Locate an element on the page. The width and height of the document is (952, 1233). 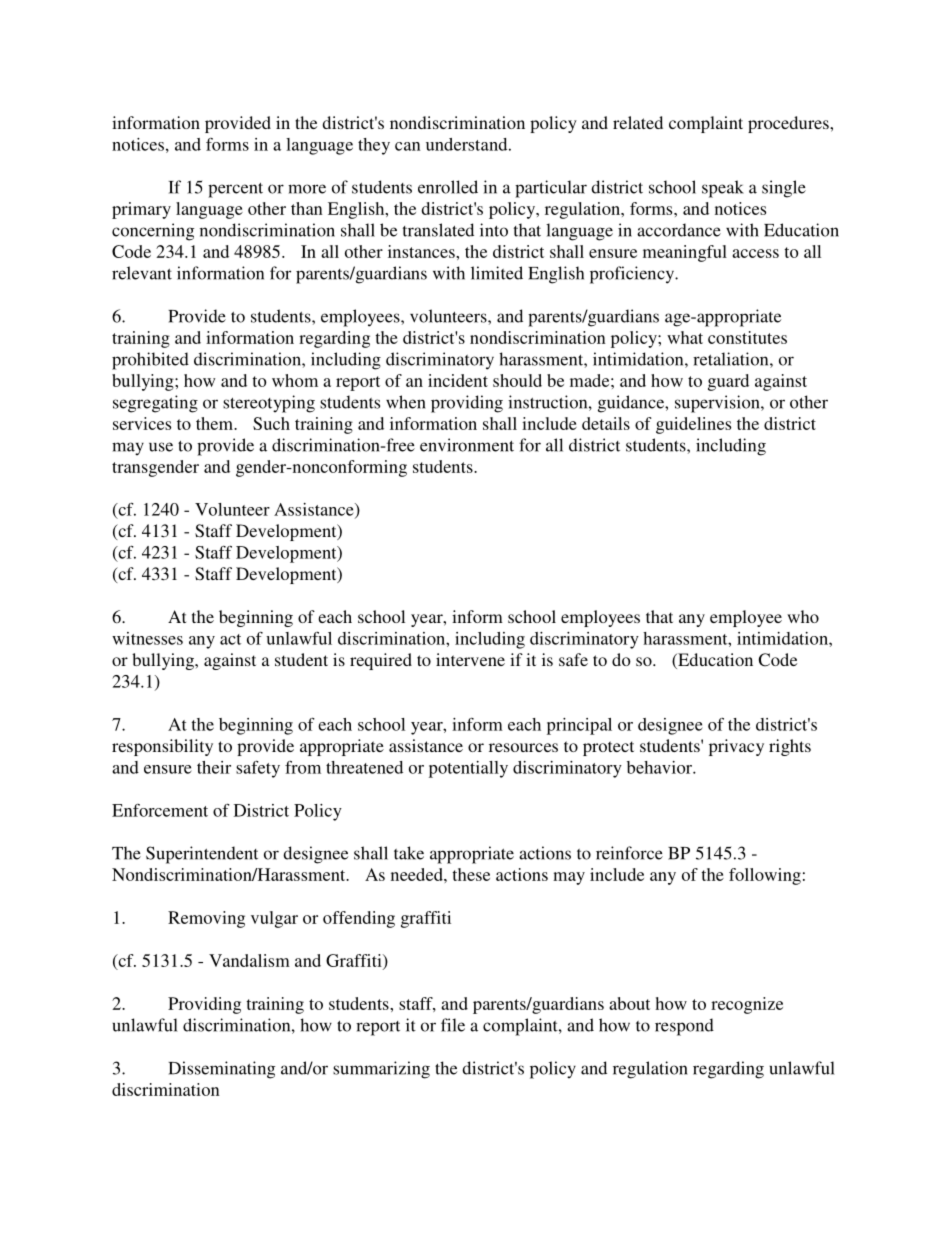
incident is located at coordinates (458, 380).
